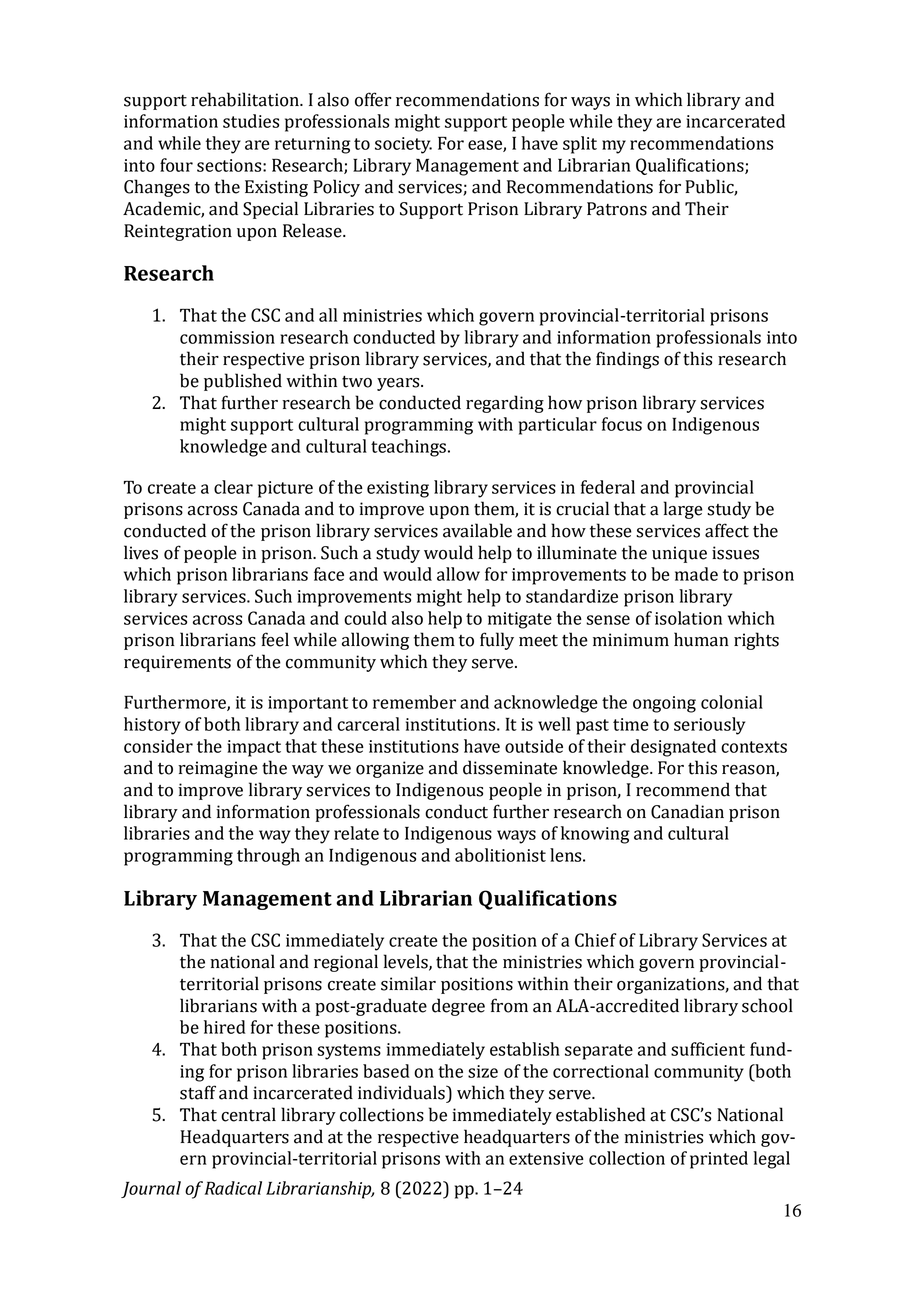 This image has height=1308, width=924. Describe the element at coordinates (546, 1158) in the image. I see `extensive` at that location.
